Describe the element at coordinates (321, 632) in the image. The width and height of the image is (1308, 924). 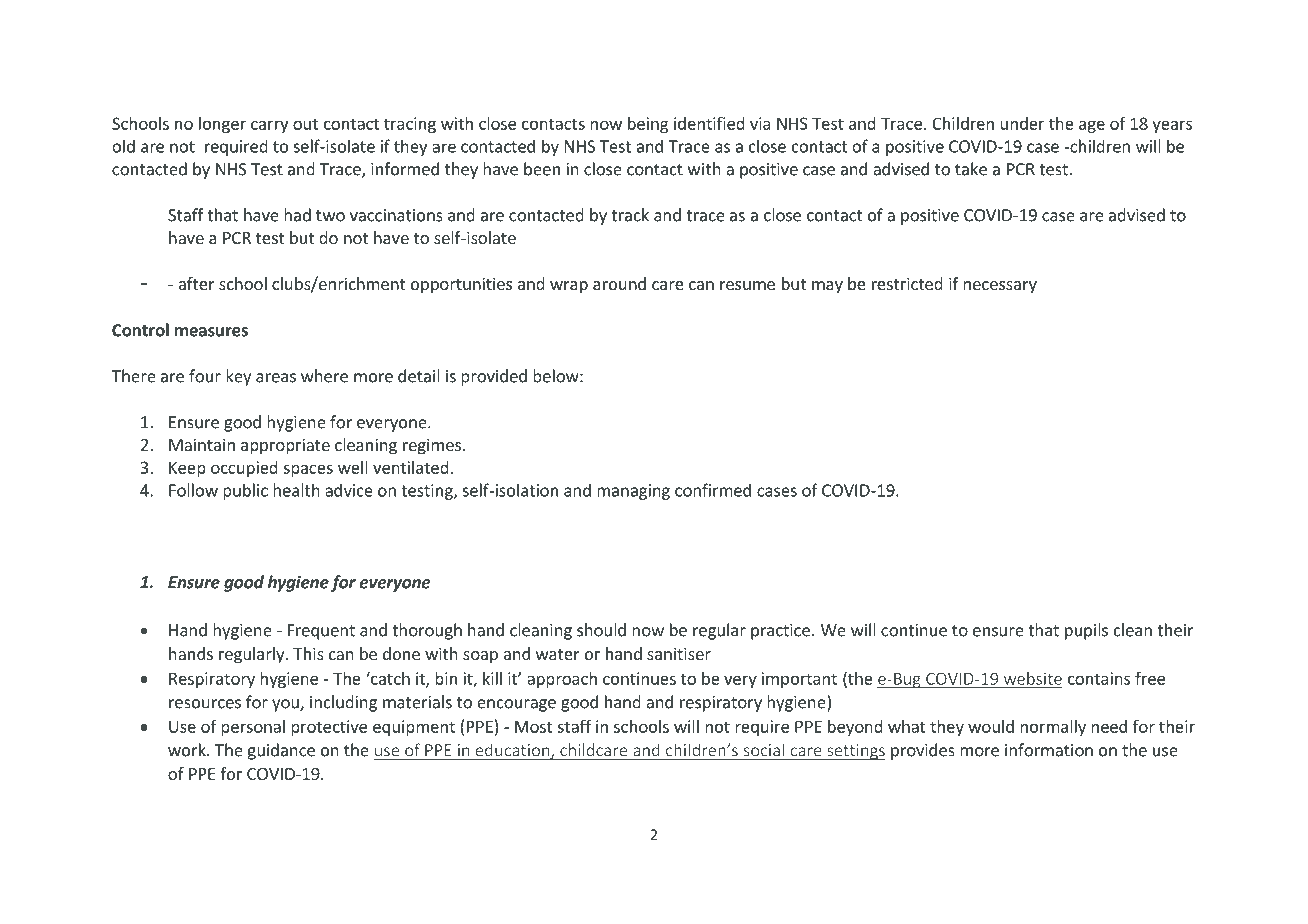
I see `Frequent` at that location.
